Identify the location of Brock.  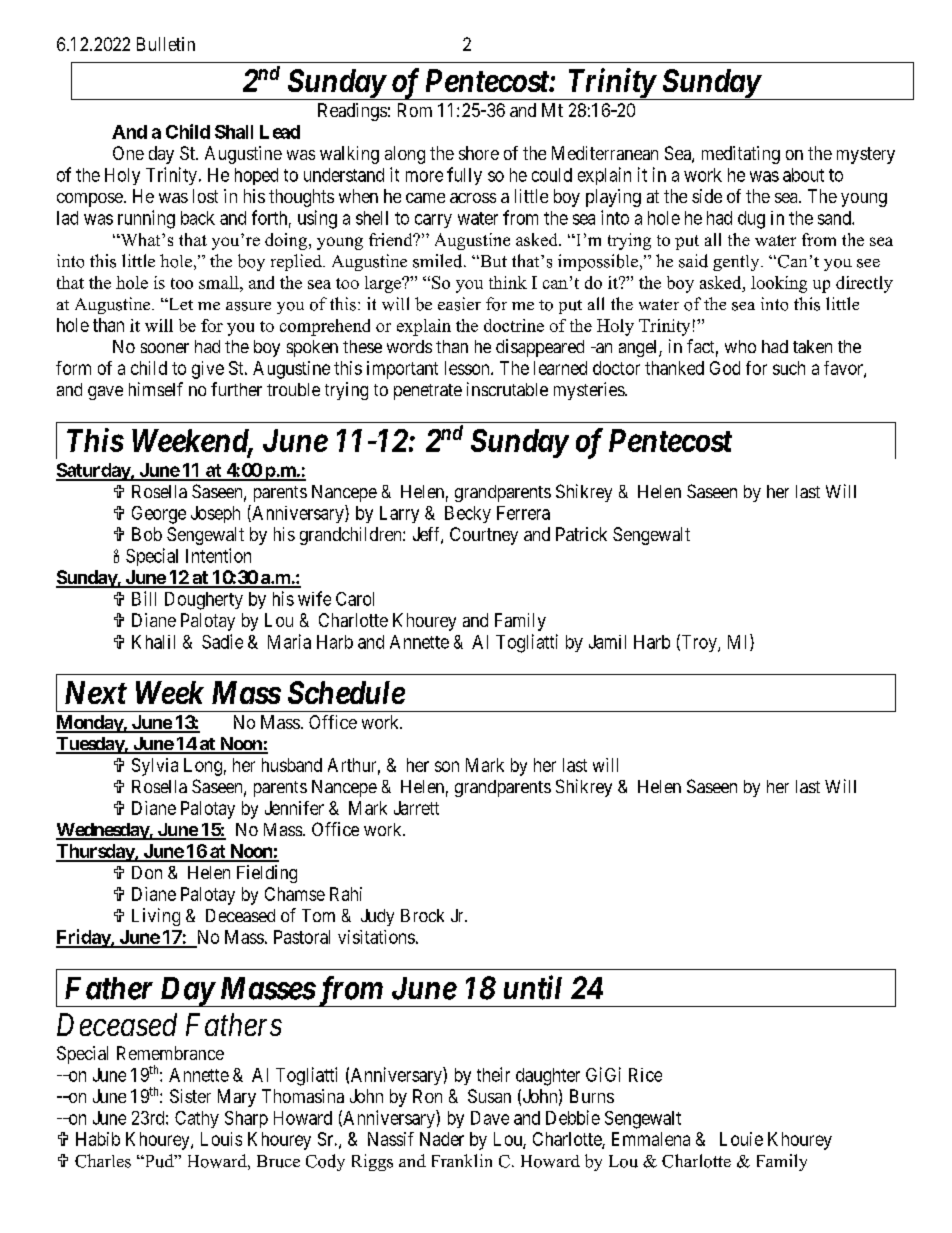
(422, 915).
